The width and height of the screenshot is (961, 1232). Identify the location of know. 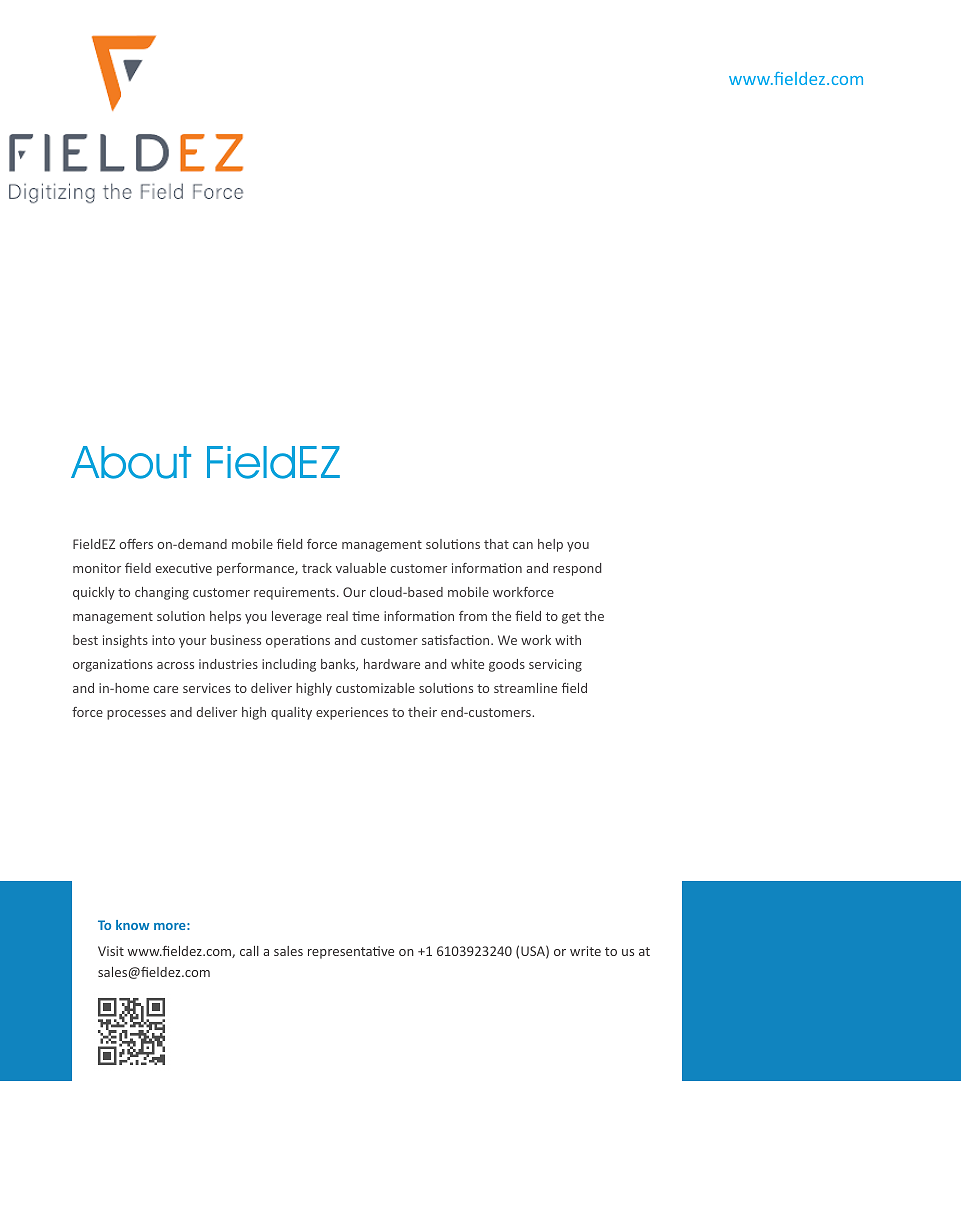
(133, 925).
